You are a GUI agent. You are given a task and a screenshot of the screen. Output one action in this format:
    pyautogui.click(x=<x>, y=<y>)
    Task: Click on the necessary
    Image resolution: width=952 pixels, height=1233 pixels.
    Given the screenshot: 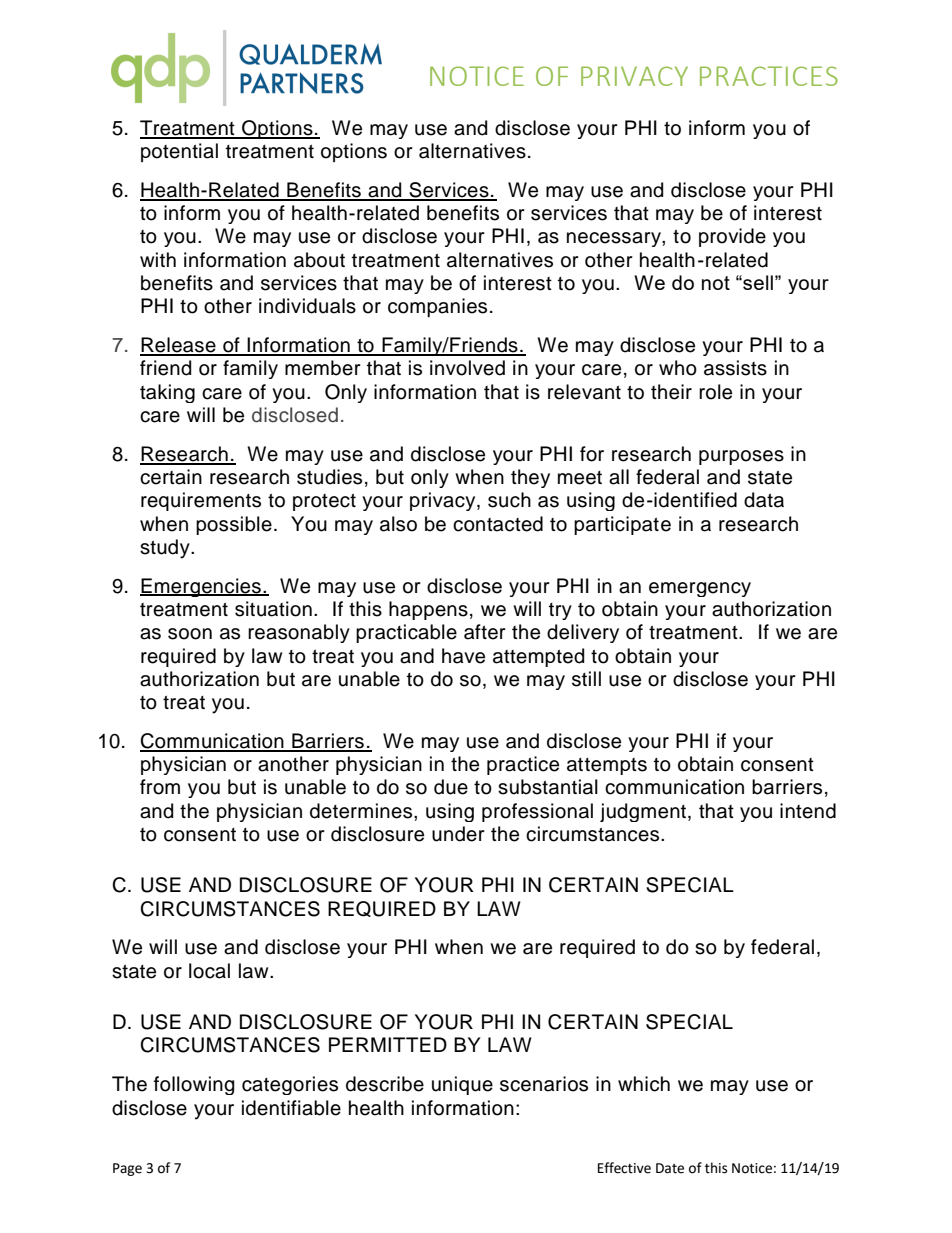 What is the action you would take?
    pyautogui.click(x=615, y=239)
